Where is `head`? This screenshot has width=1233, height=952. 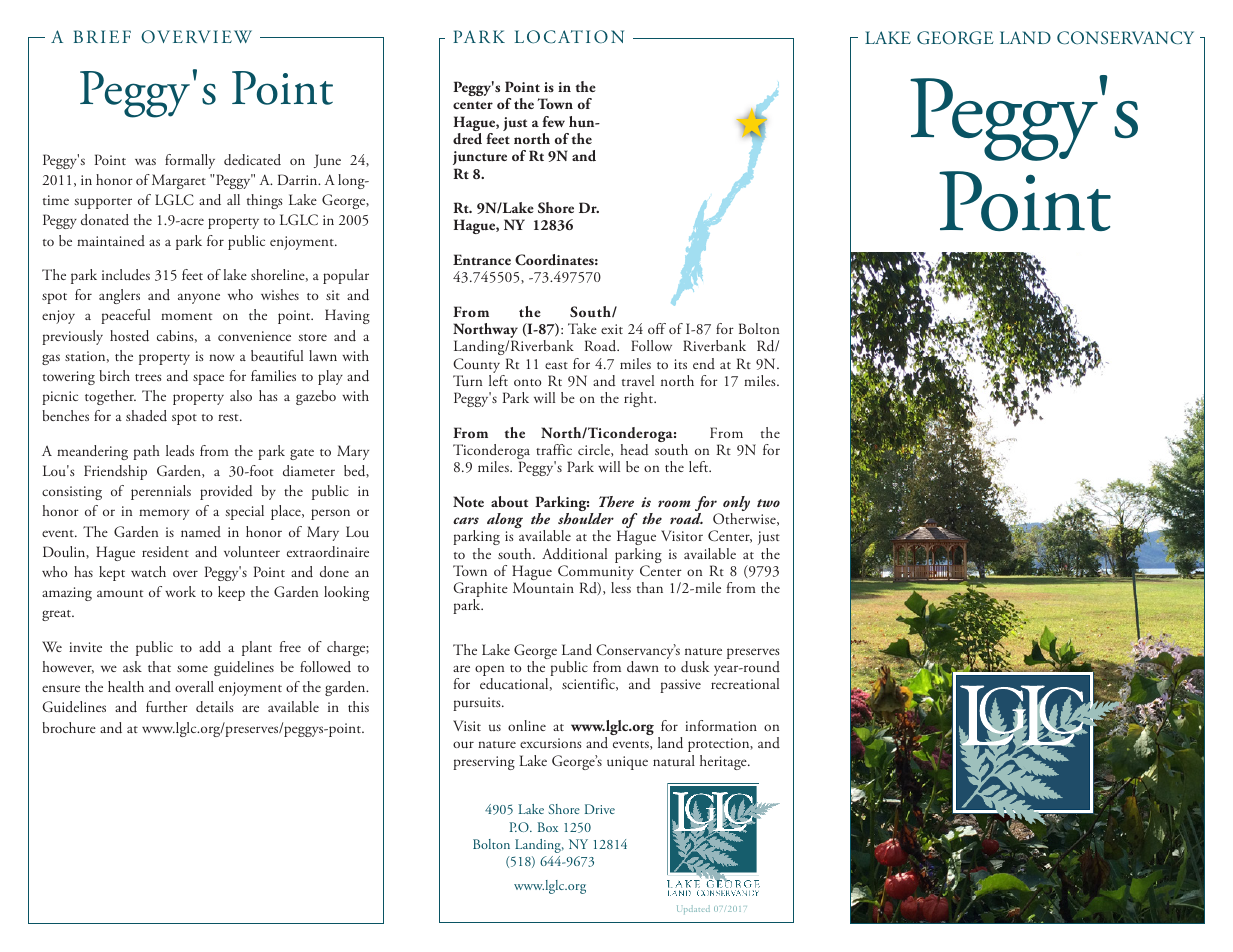
head is located at coordinates (634, 450).
